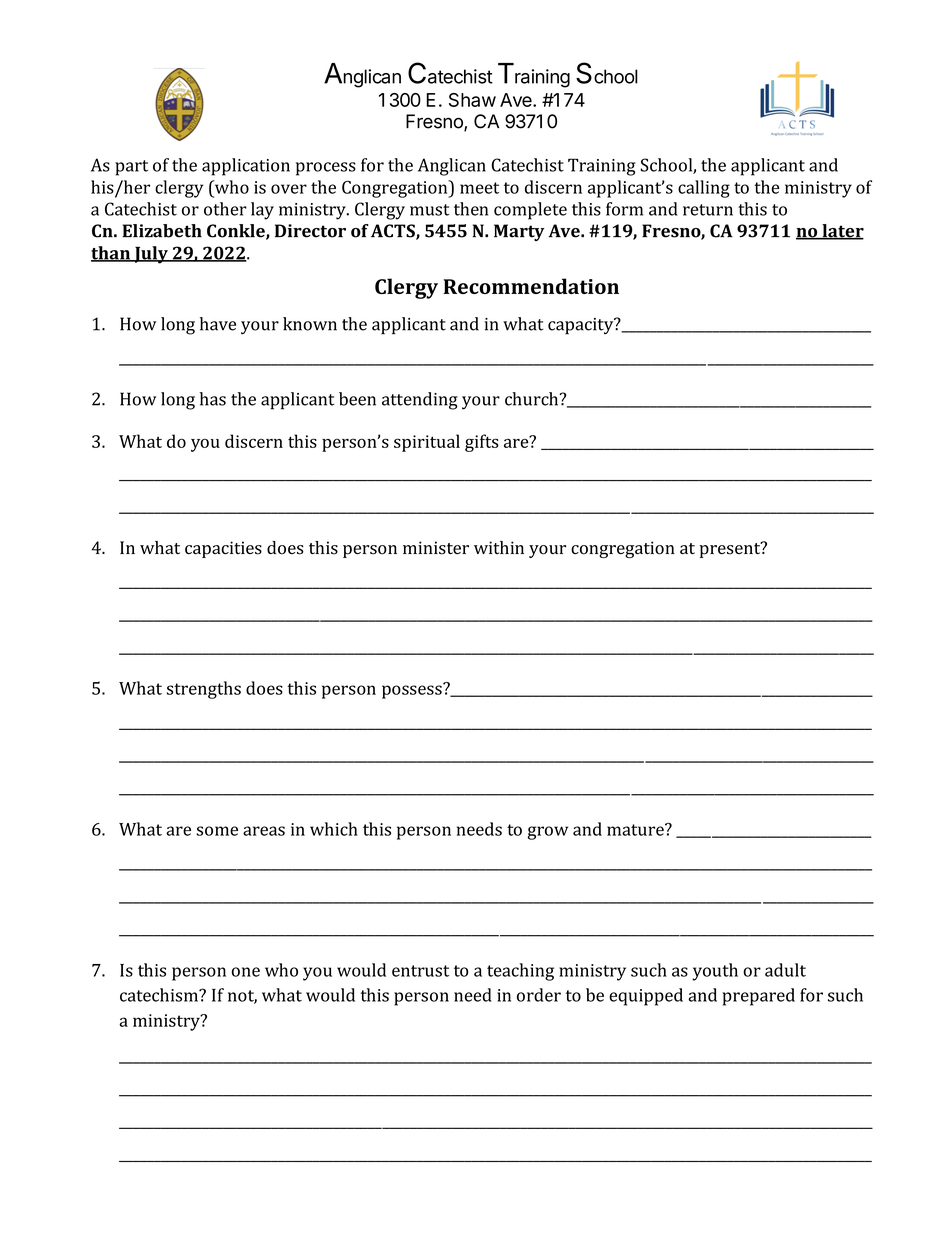  I want to click on Shaw, so click(472, 100).
